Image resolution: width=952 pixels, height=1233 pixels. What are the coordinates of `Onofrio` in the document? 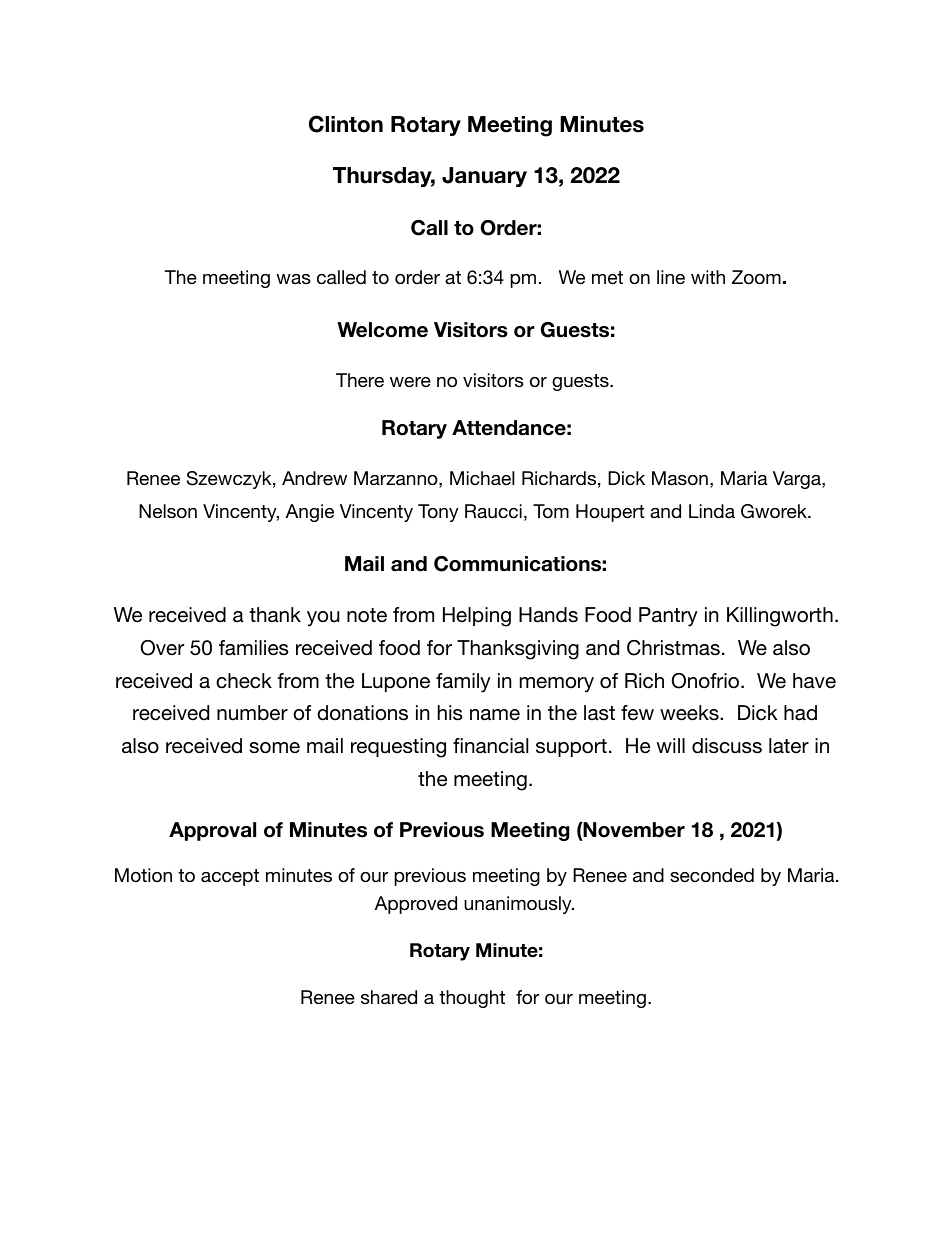 It's located at (706, 681).
